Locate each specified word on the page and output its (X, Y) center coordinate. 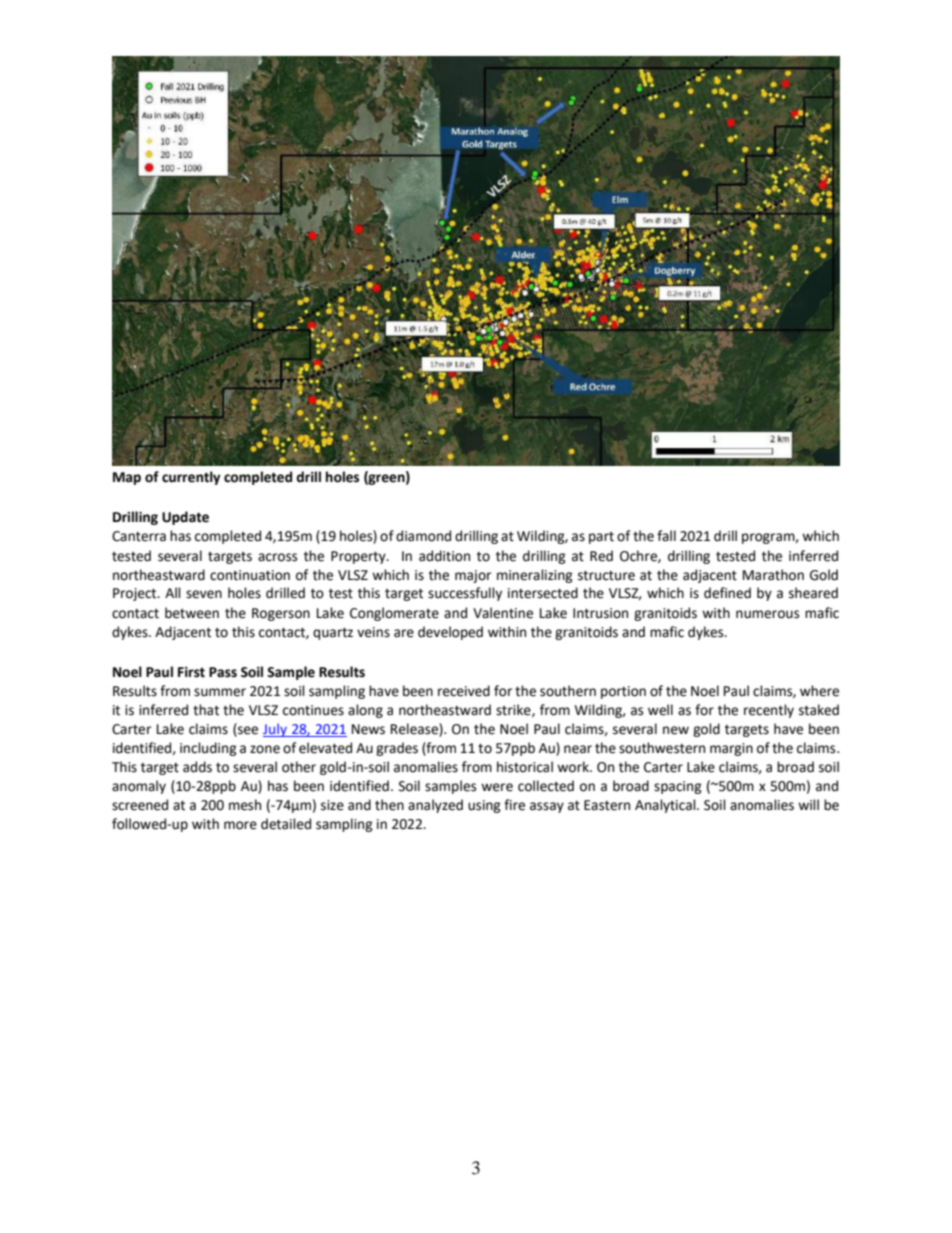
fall (666, 536)
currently (191, 478)
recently (769, 711)
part (601, 538)
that (206, 710)
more (240, 825)
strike (514, 710)
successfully (465, 594)
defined (727, 593)
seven (204, 594)
